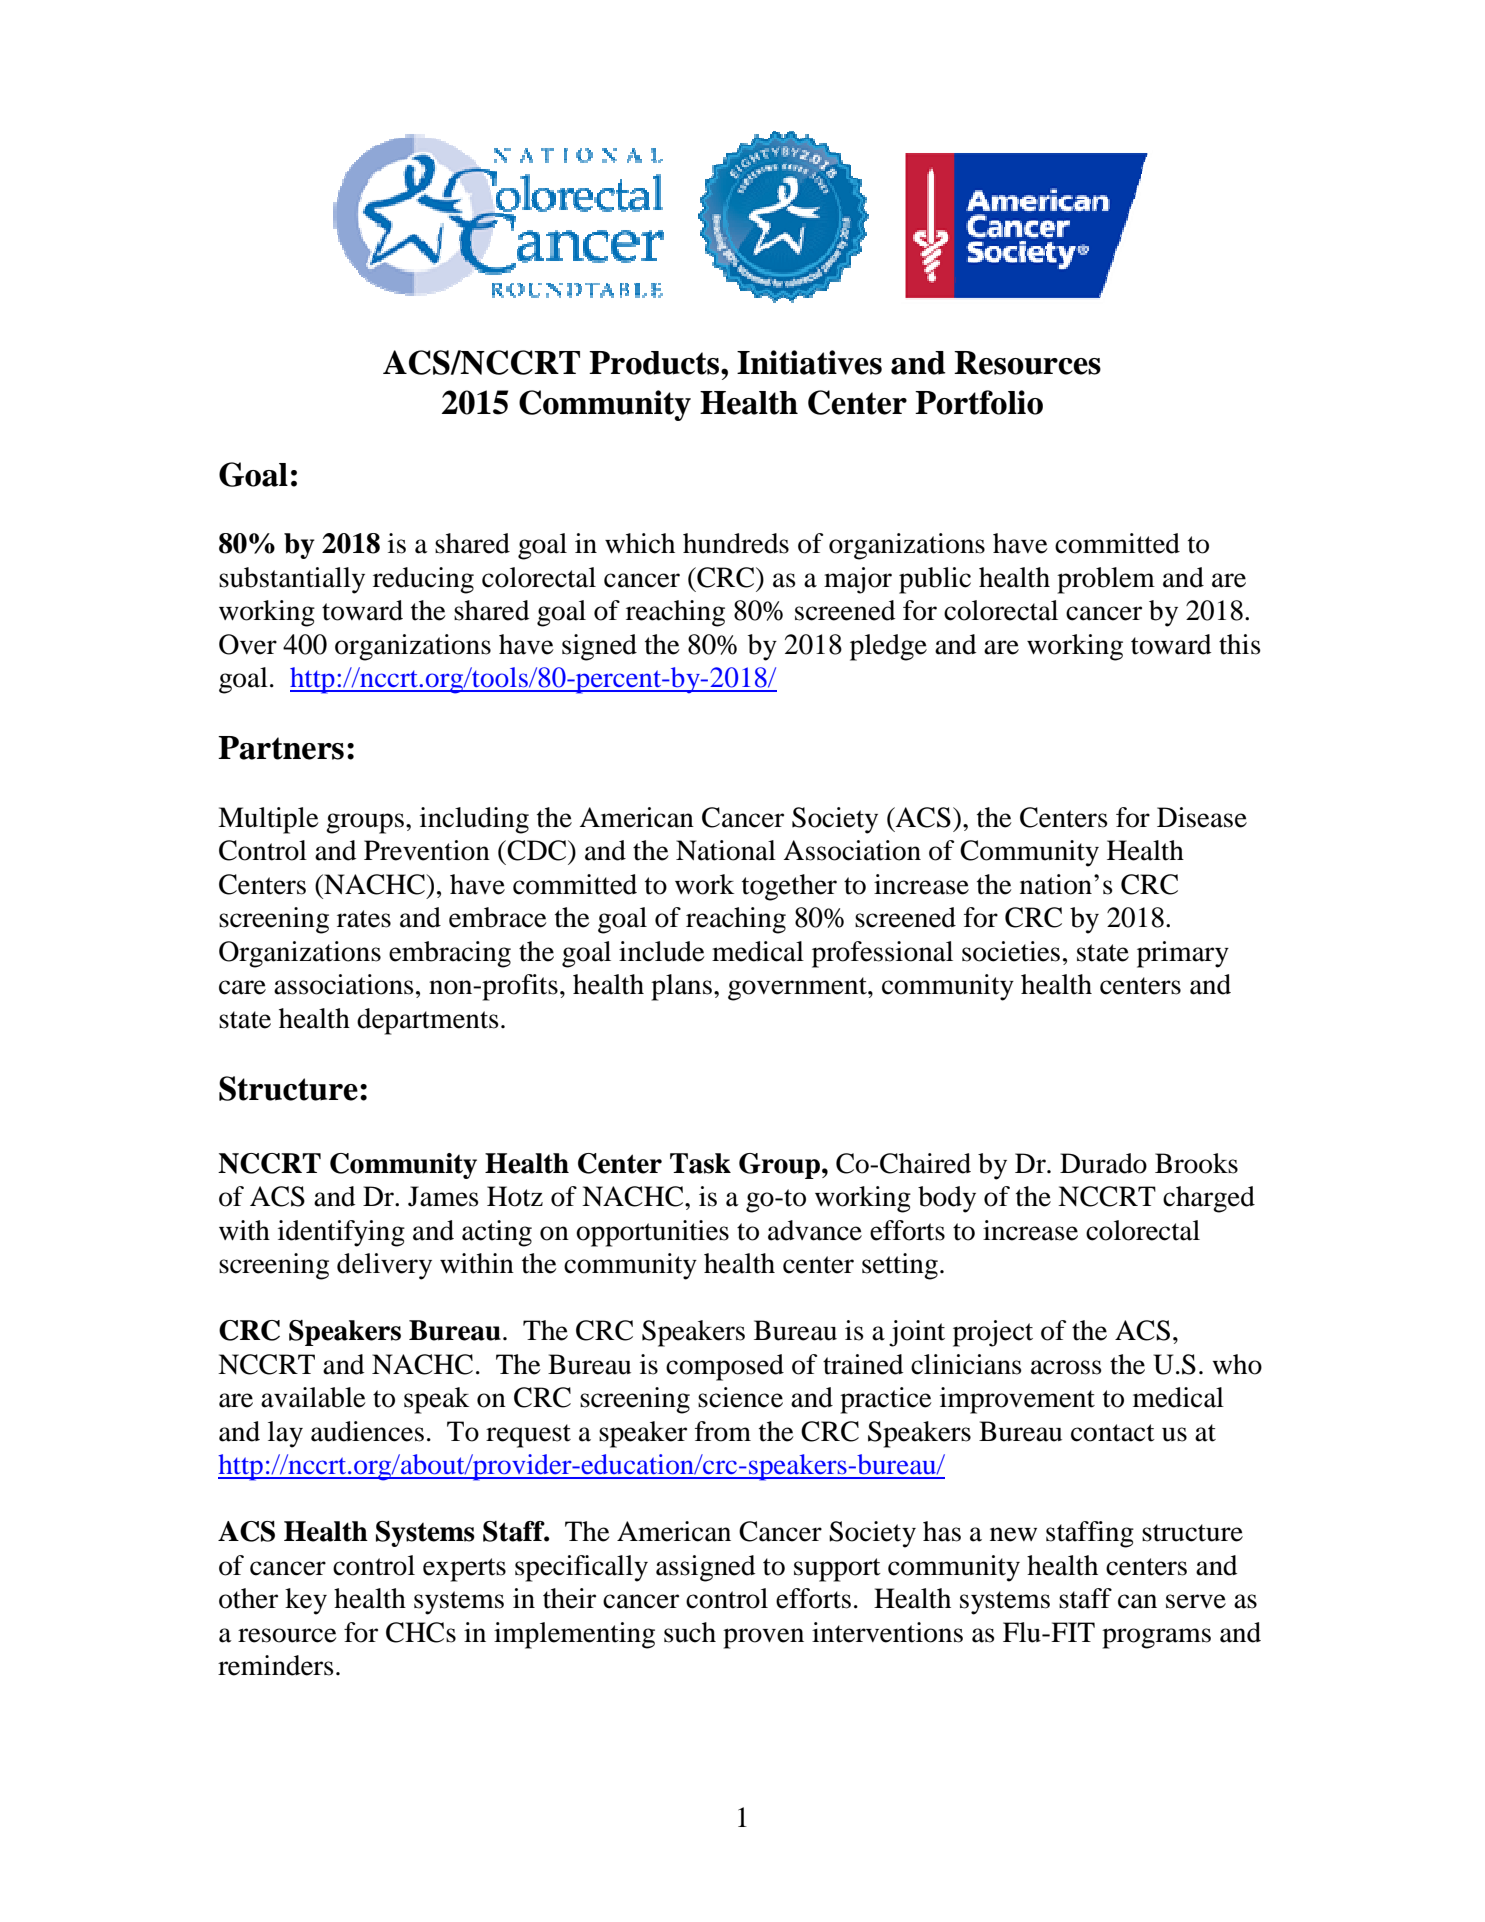 This page has height=1922, width=1485. What do you see at coordinates (428, 1021) in the page?
I see `departments` at bounding box center [428, 1021].
